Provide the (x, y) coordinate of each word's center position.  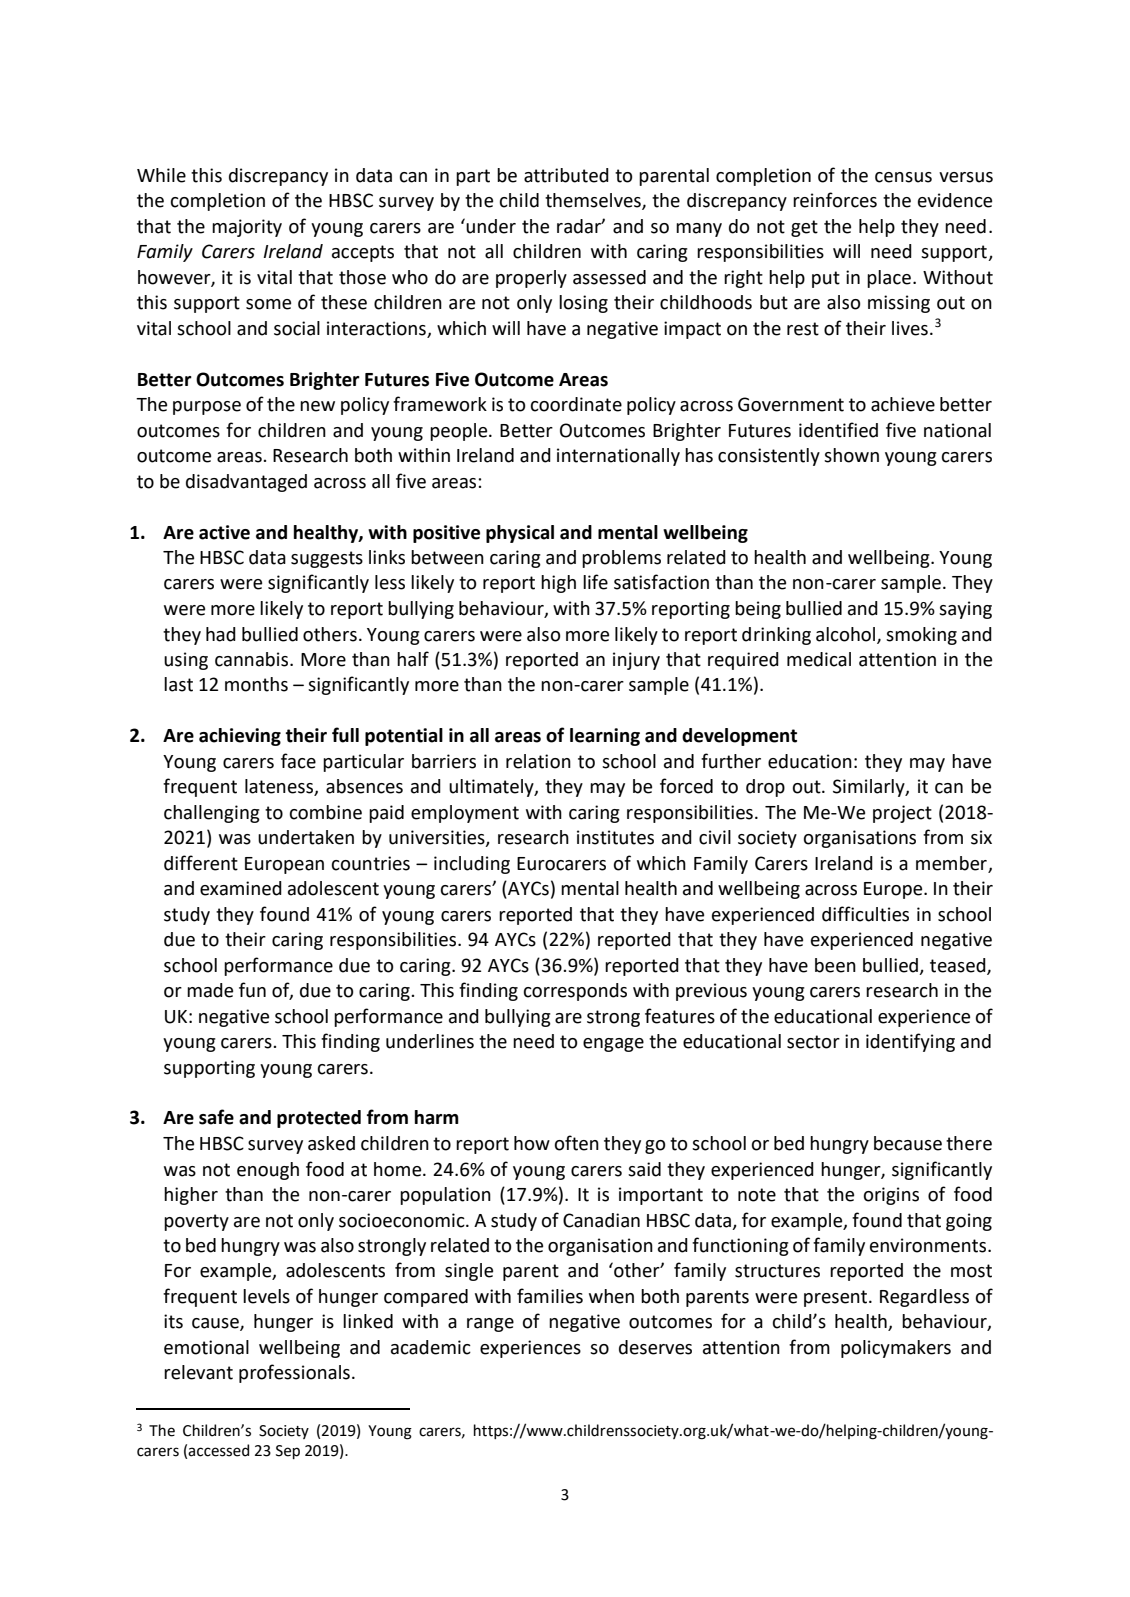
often (577, 1143)
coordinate (576, 404)
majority (247, 228)
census (903, 177)
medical (819, 659)
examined (241, 888)
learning (605, 737)
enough (268, 1171)
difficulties (865, 914)
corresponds (575, 992)
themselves (594, 201)
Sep (288, 1452)
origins (891, 1196)
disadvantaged (246, 483)
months (256, 684)
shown (851, 455)
